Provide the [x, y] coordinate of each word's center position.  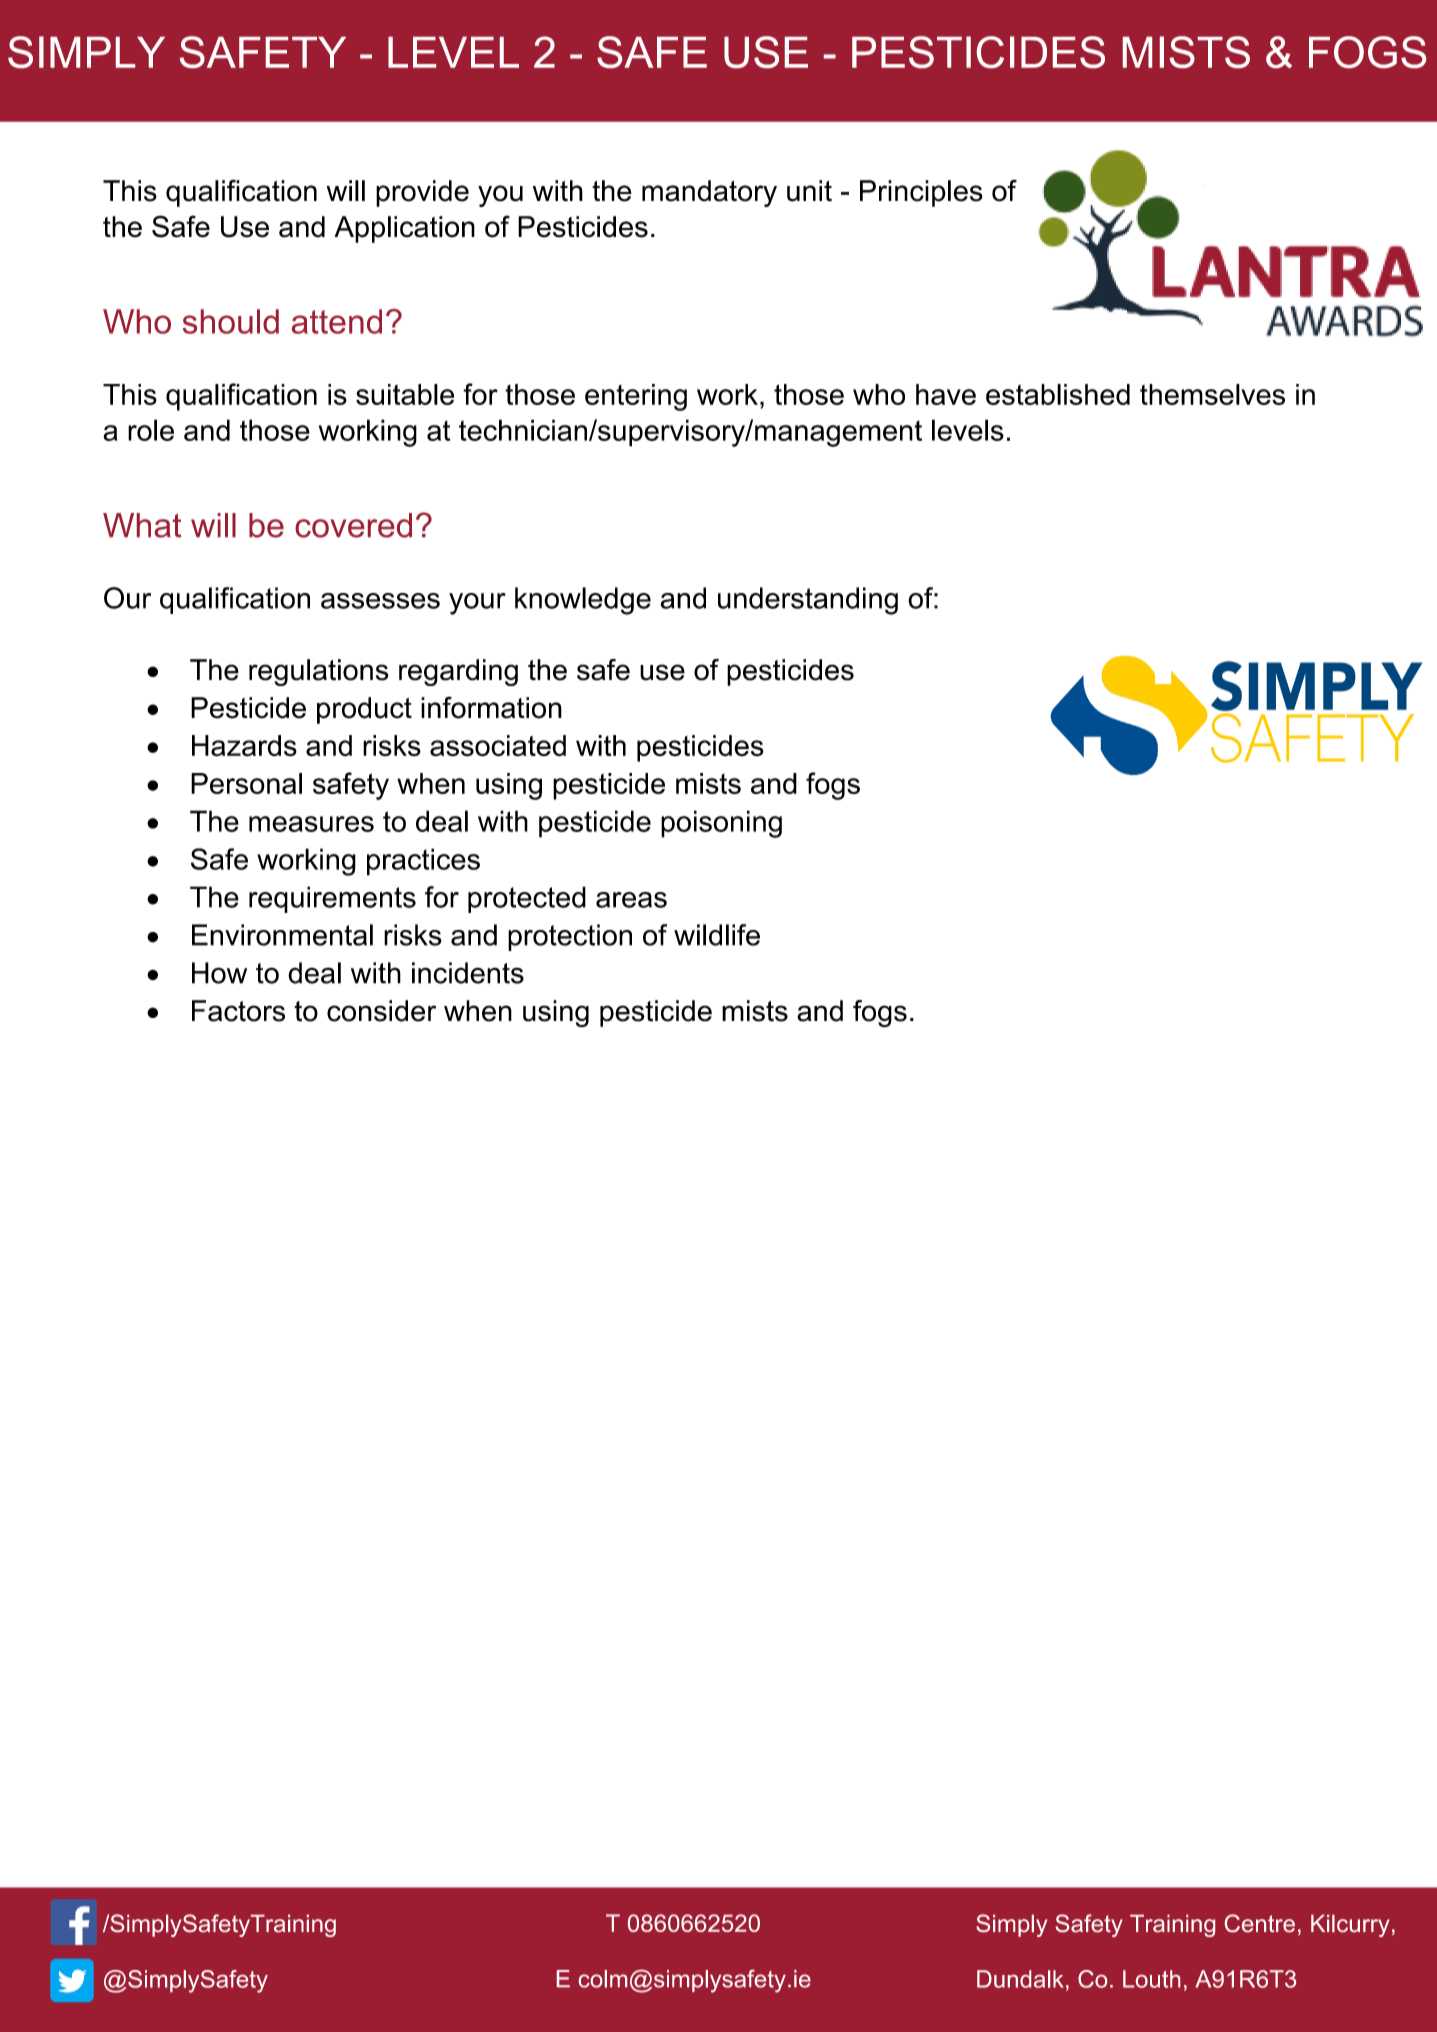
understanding [808, 601]
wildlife [717, 935]
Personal [246, 783]
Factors [238, 1011]
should [231, 321]
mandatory [709, 193]
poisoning [721, 824]
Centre [1260, 1923]
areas [631, 900]
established [1058, 394]
